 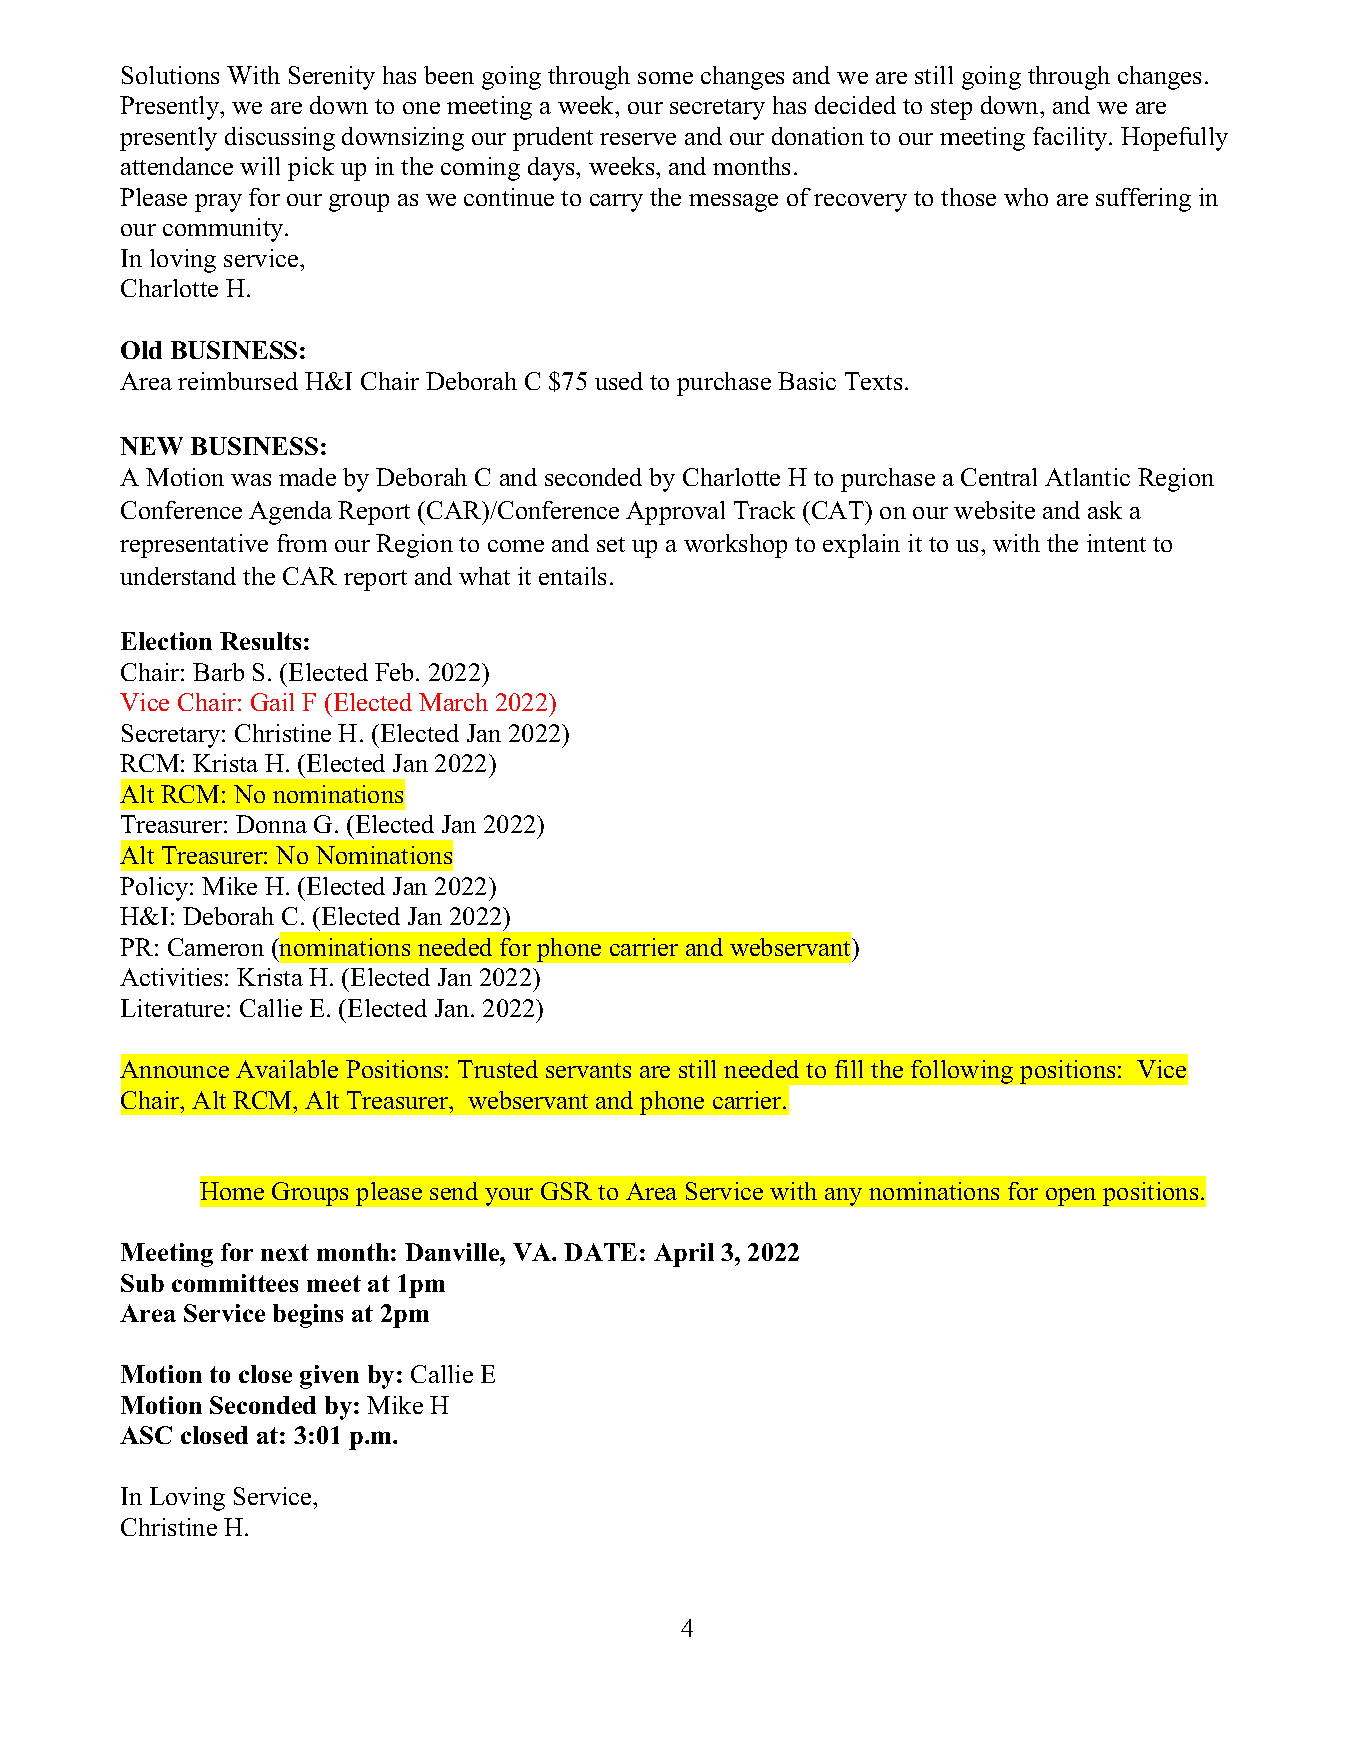 What do you see at coordinates (329, 1377) in the image?
I see `given` at bounding box center [329, 1377].
